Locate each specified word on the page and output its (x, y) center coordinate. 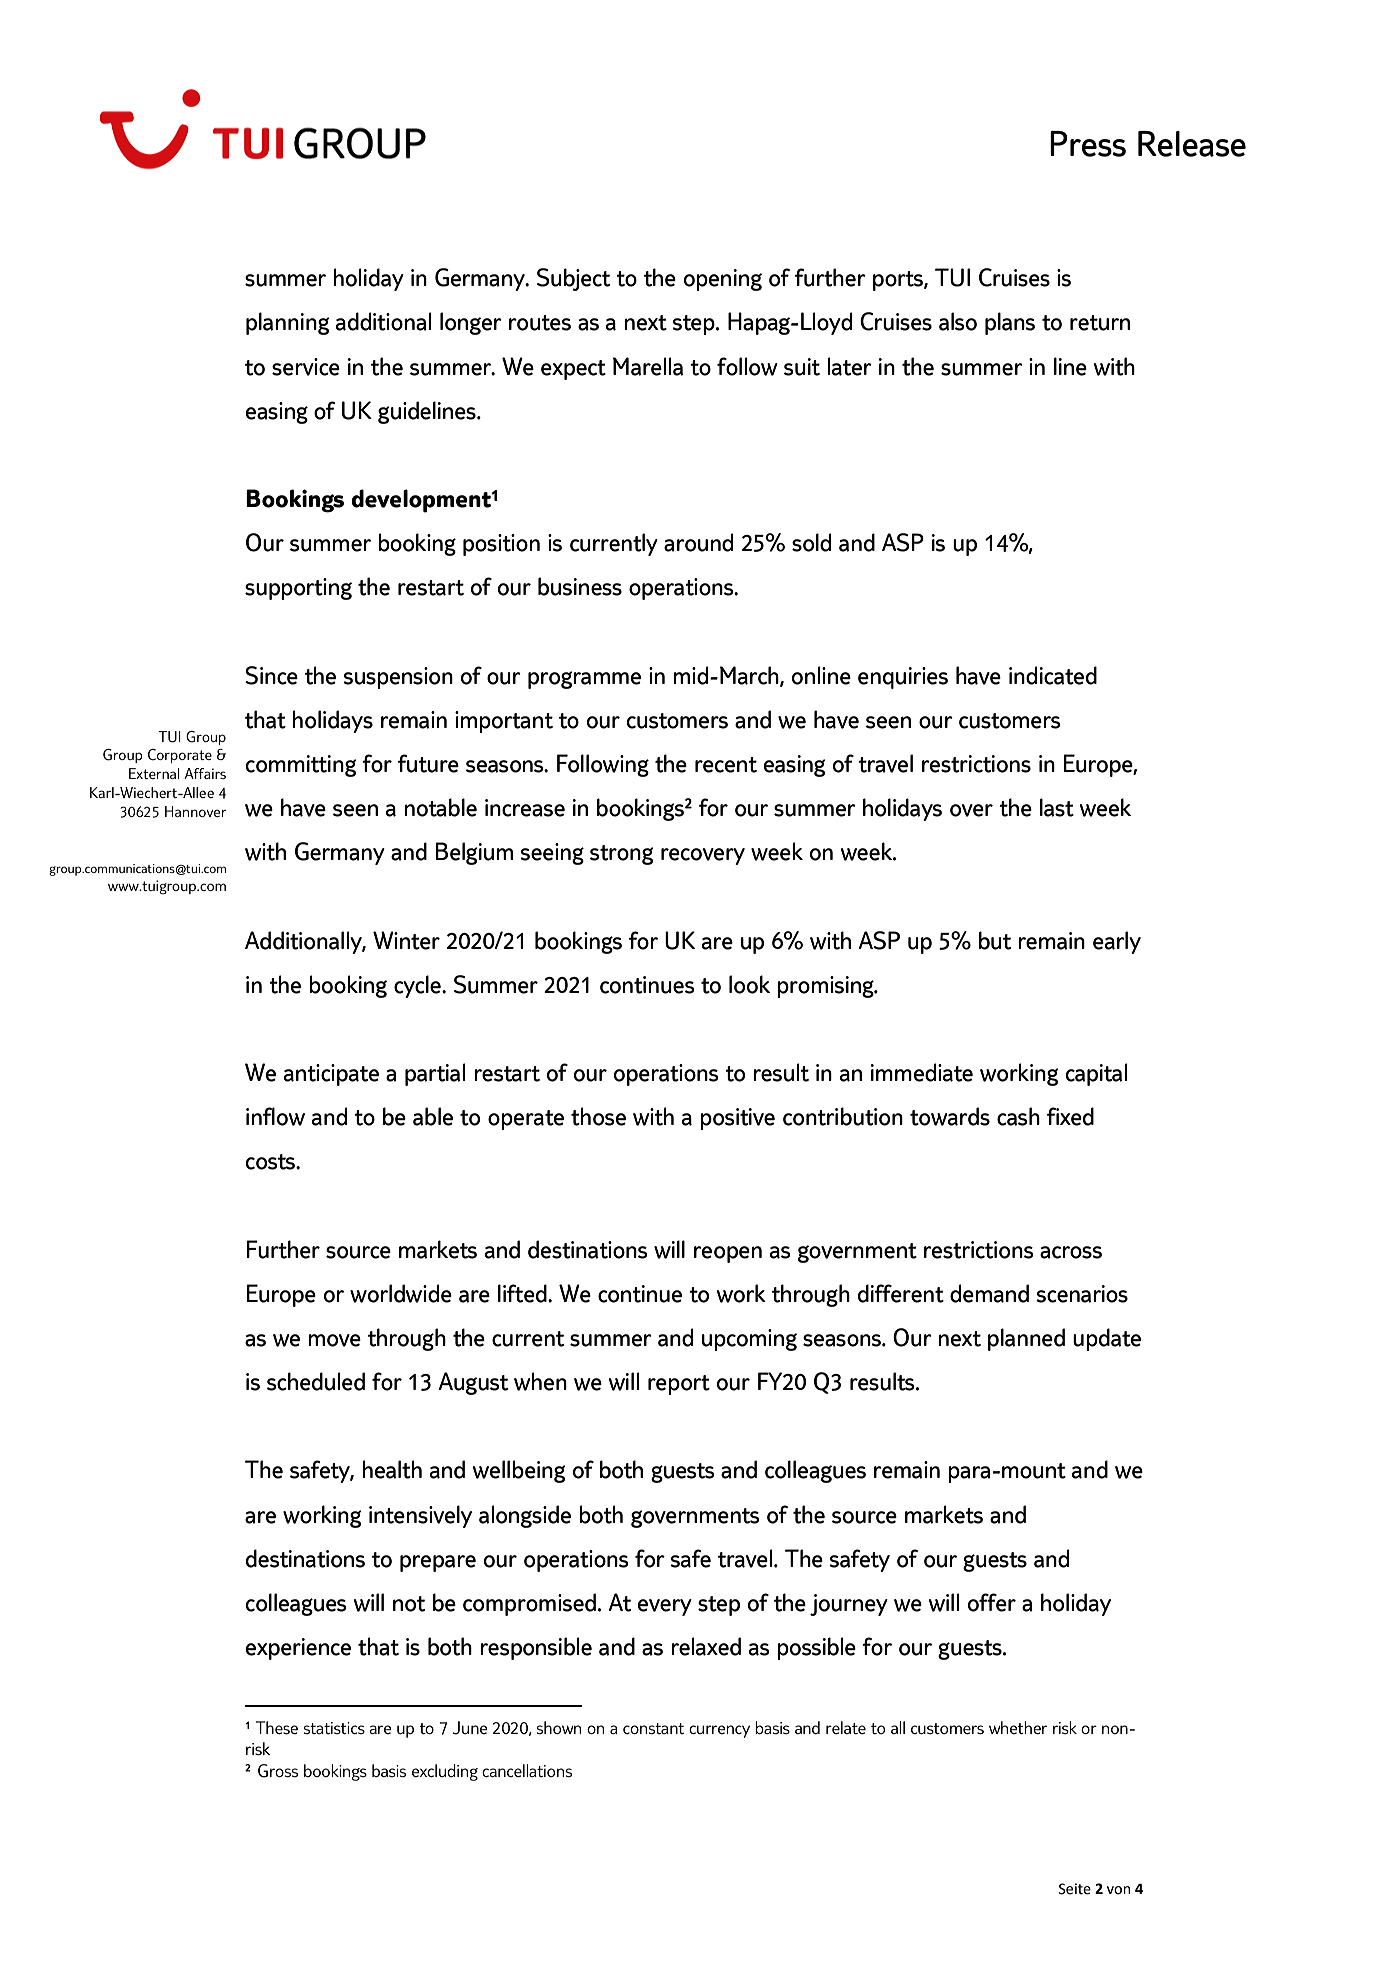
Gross (278, 1771)
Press (1088, 144)
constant (653, 1728)
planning (288, 323)
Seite (1075, 1889)
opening (723, 280)
